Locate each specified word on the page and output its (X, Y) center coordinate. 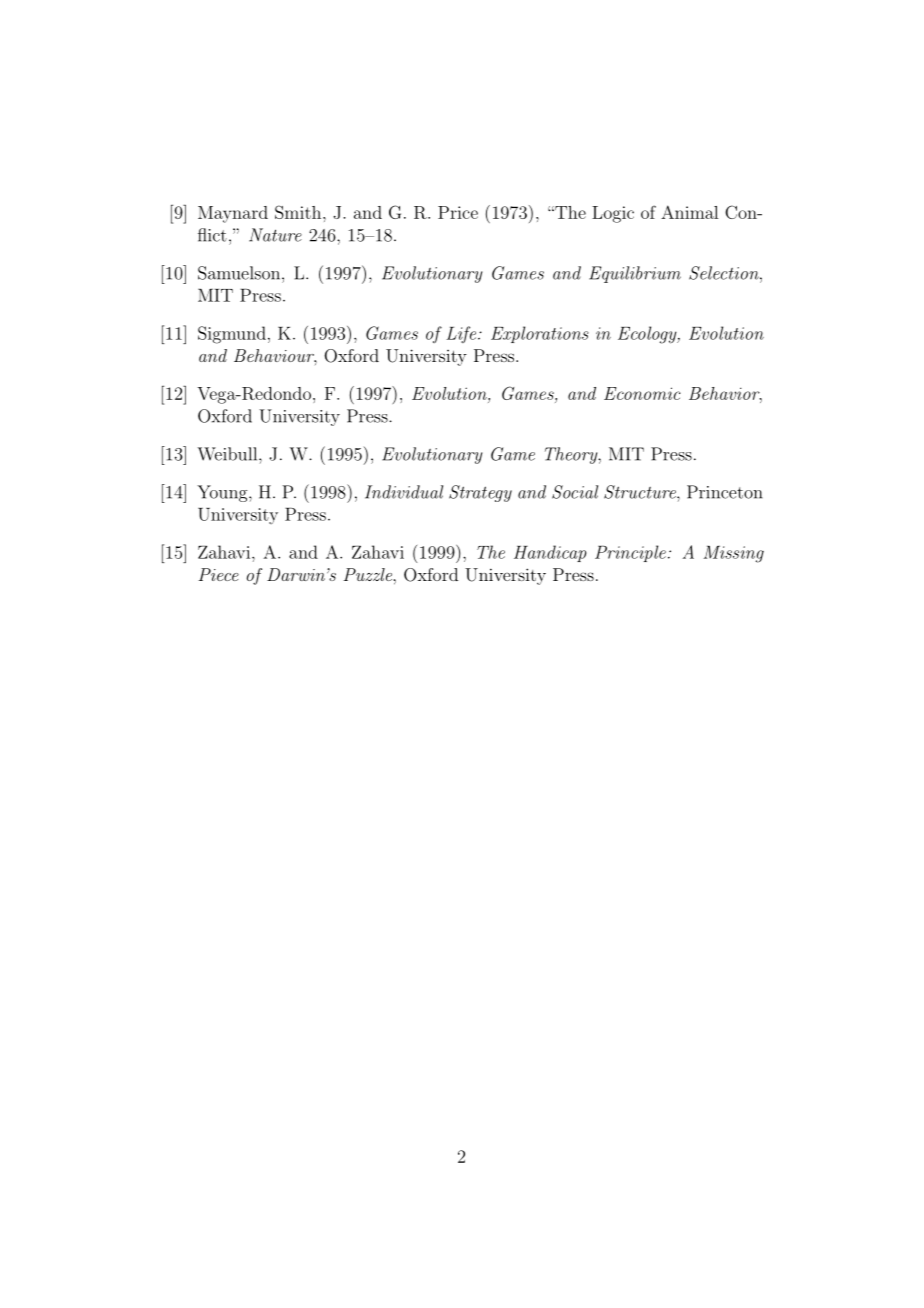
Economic (642, 393)
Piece (218, 574)
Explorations (540, 334)
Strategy (480, 493)
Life (462, 334)
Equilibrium (635, 274)
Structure (641, 492)
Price (458, 212)
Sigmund (232, 335)
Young (223, 493)
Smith (299, 212)
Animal (689, 212)
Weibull (229, 454)
